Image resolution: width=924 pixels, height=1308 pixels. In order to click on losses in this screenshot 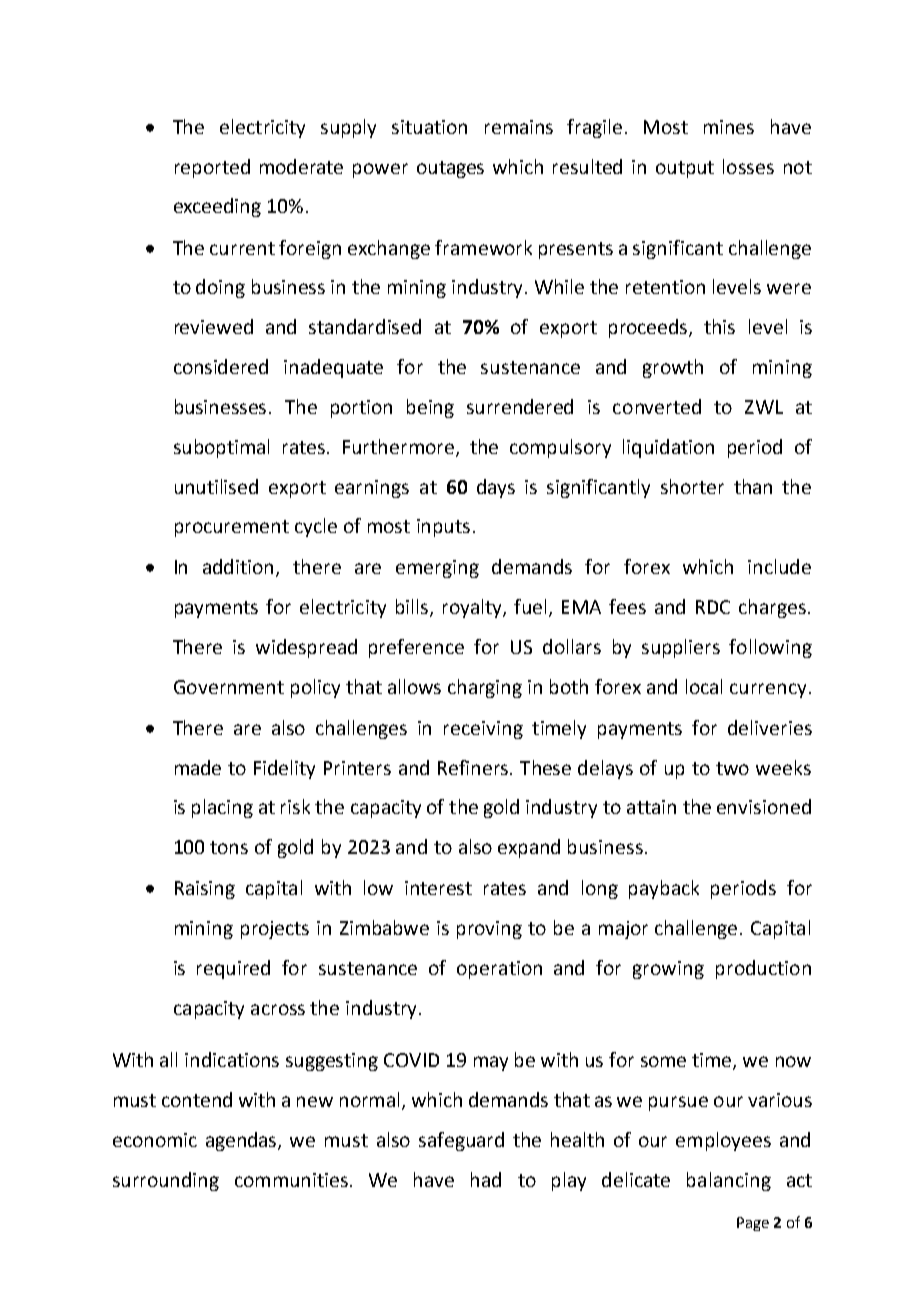, I will do `click(748, 166)`.
